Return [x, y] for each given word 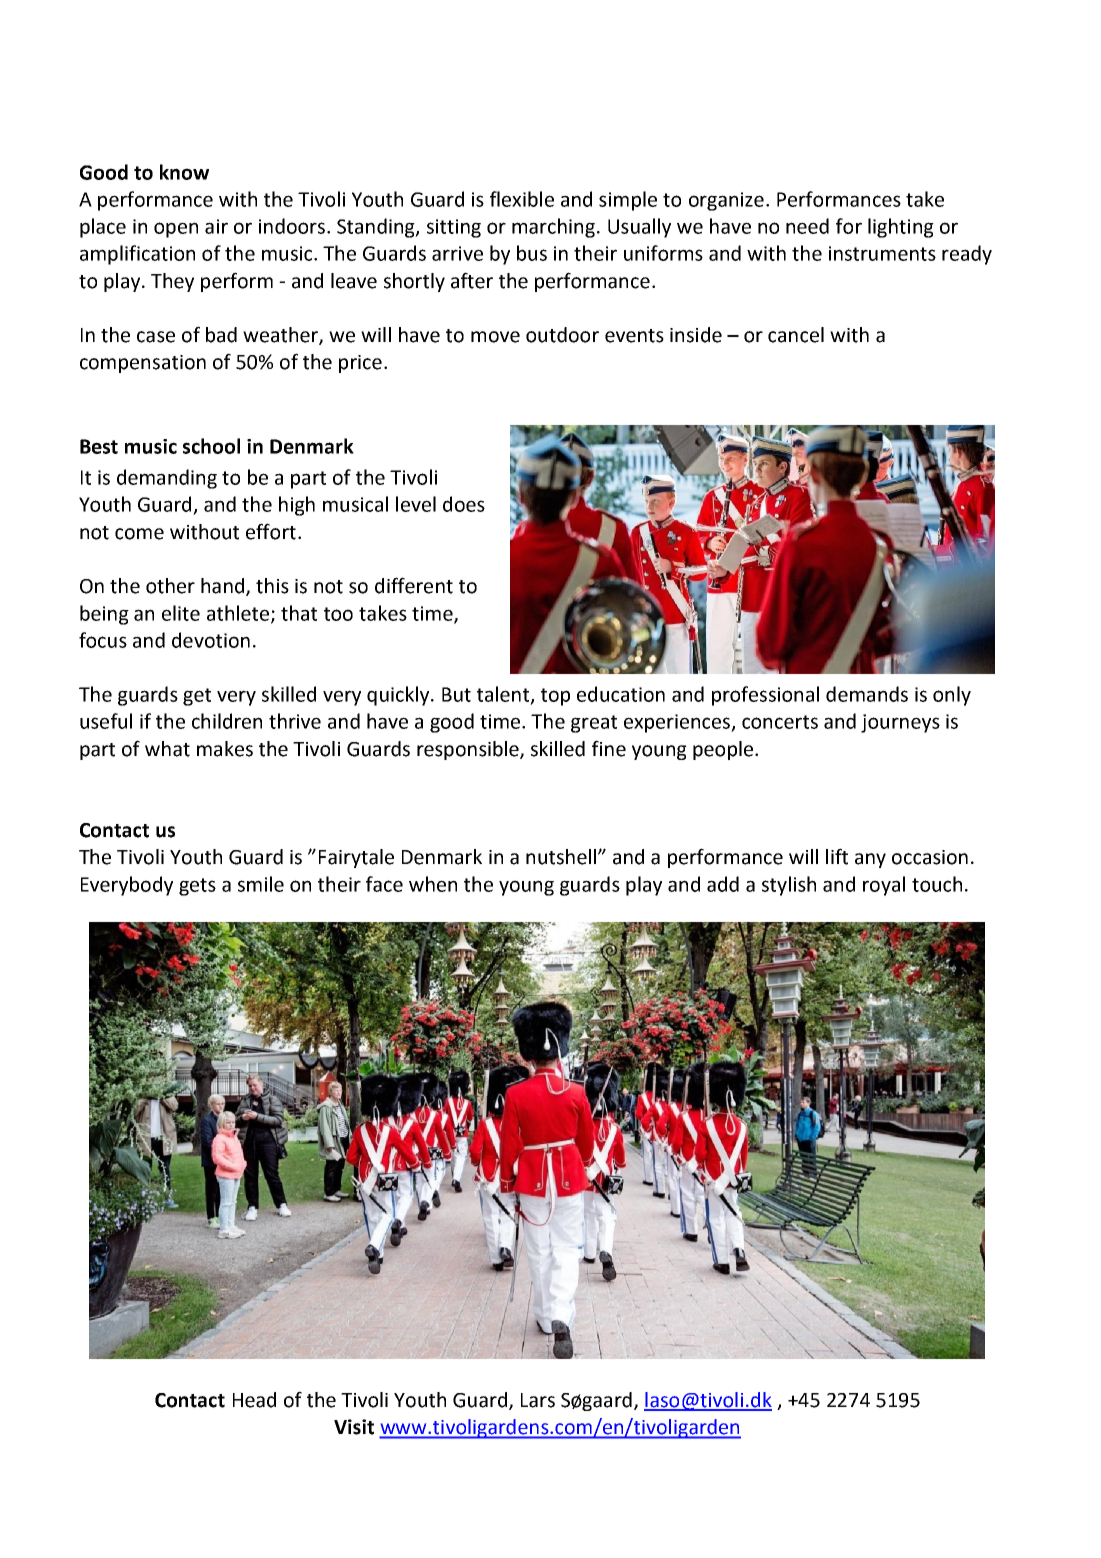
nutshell [561, 857]
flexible [522, 199]
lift [837, 856]
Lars [538, 1400]
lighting [901, 228]
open [176, 230]
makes [225, 749]
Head [254, 1400]
